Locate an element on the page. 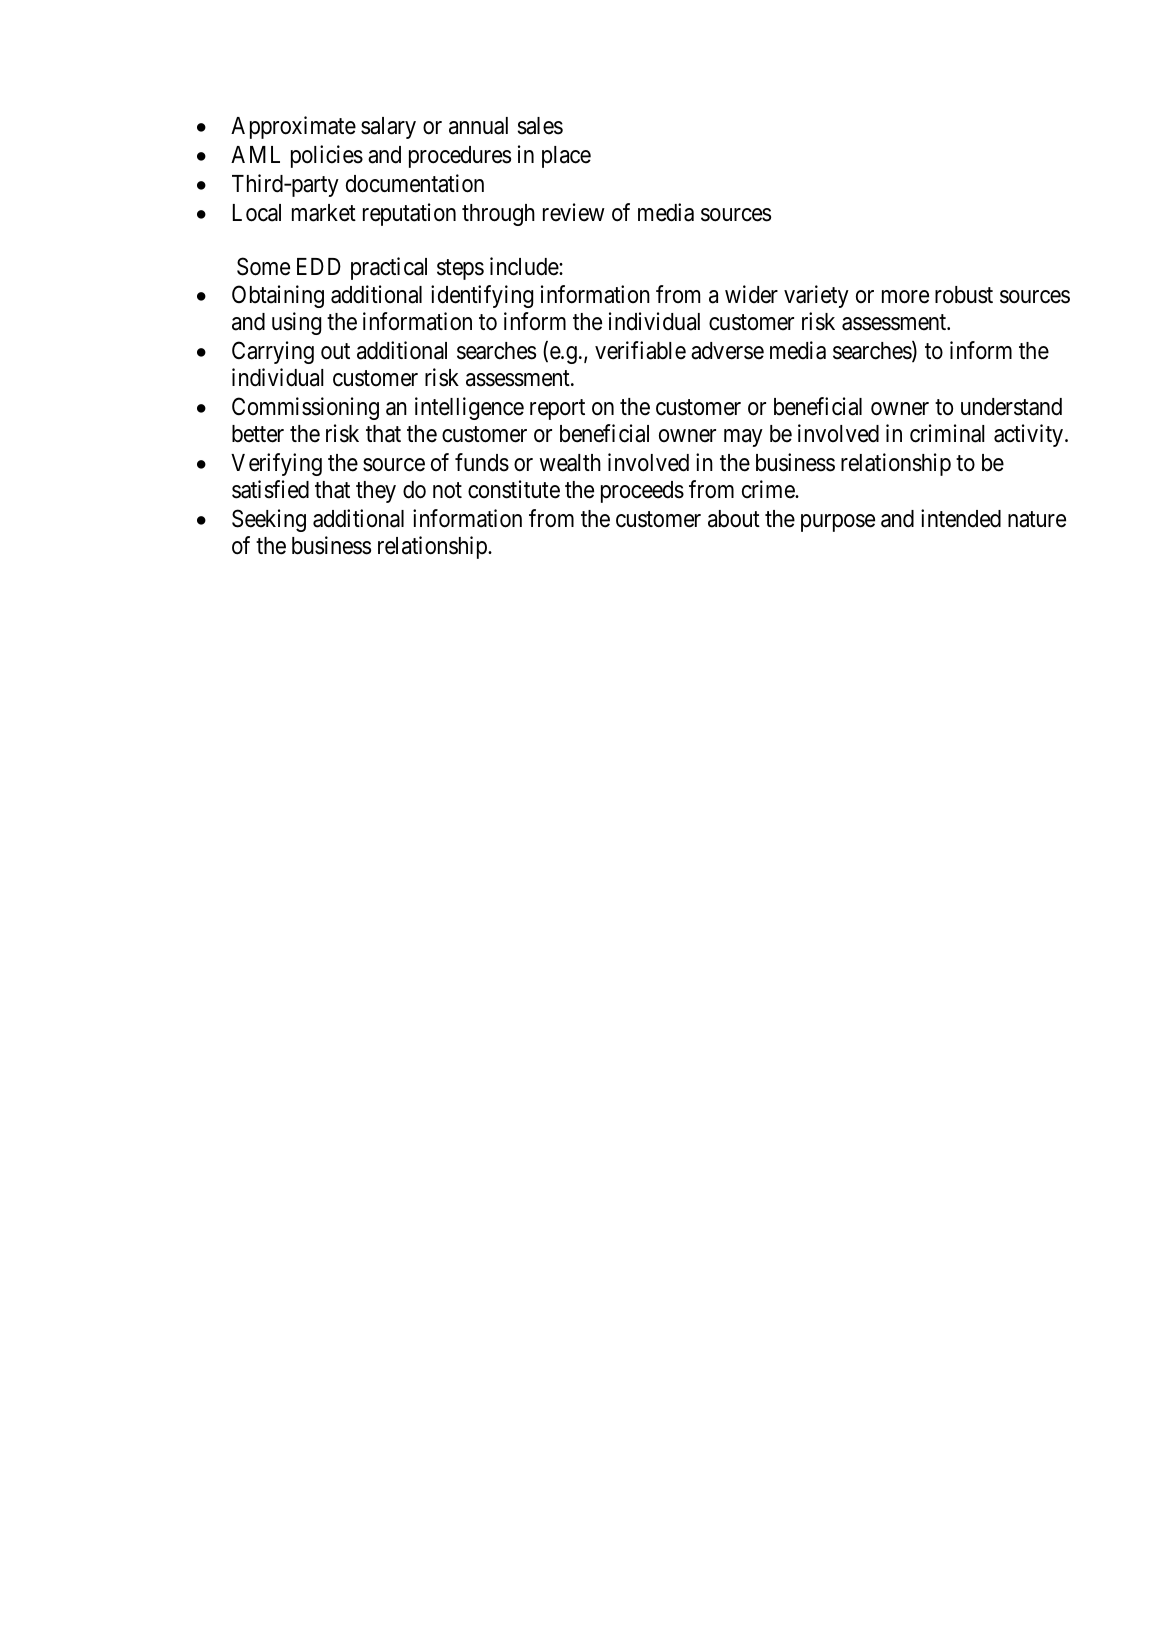  Commissioning is located at coordinates (305, 408).
